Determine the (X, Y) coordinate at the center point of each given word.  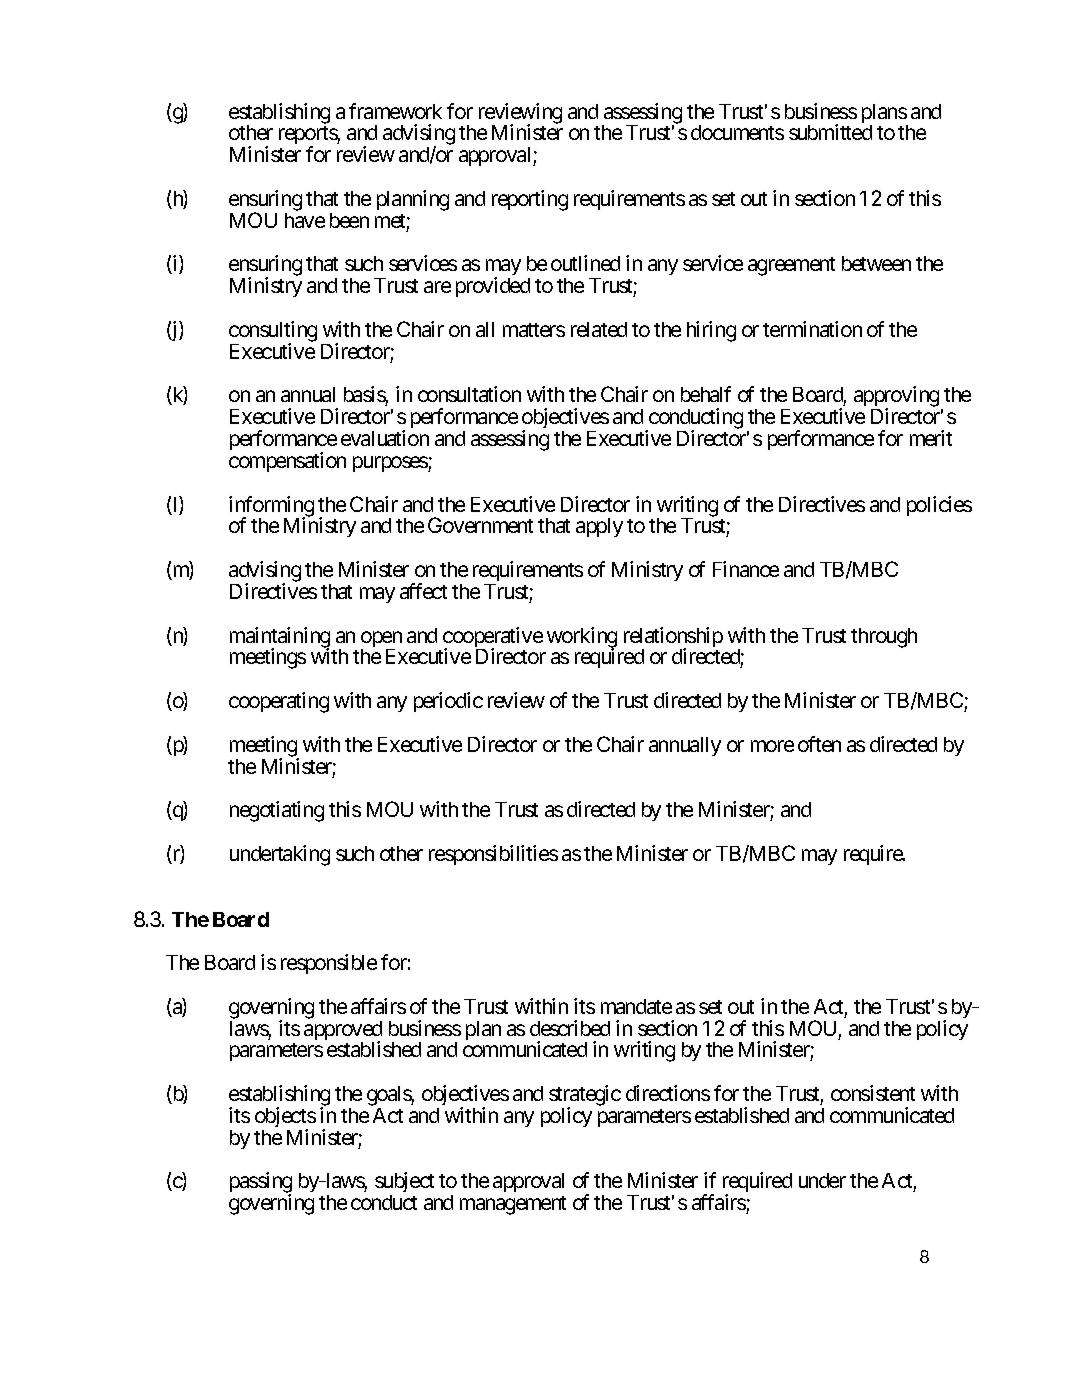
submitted (830, 132)
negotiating (277, 811)
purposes (391, 464)
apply (599, 527)
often (819, 744)
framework (395, 111)
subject (404, 1184)
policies (939, 506)
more (772, 746)
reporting (530, 200)
